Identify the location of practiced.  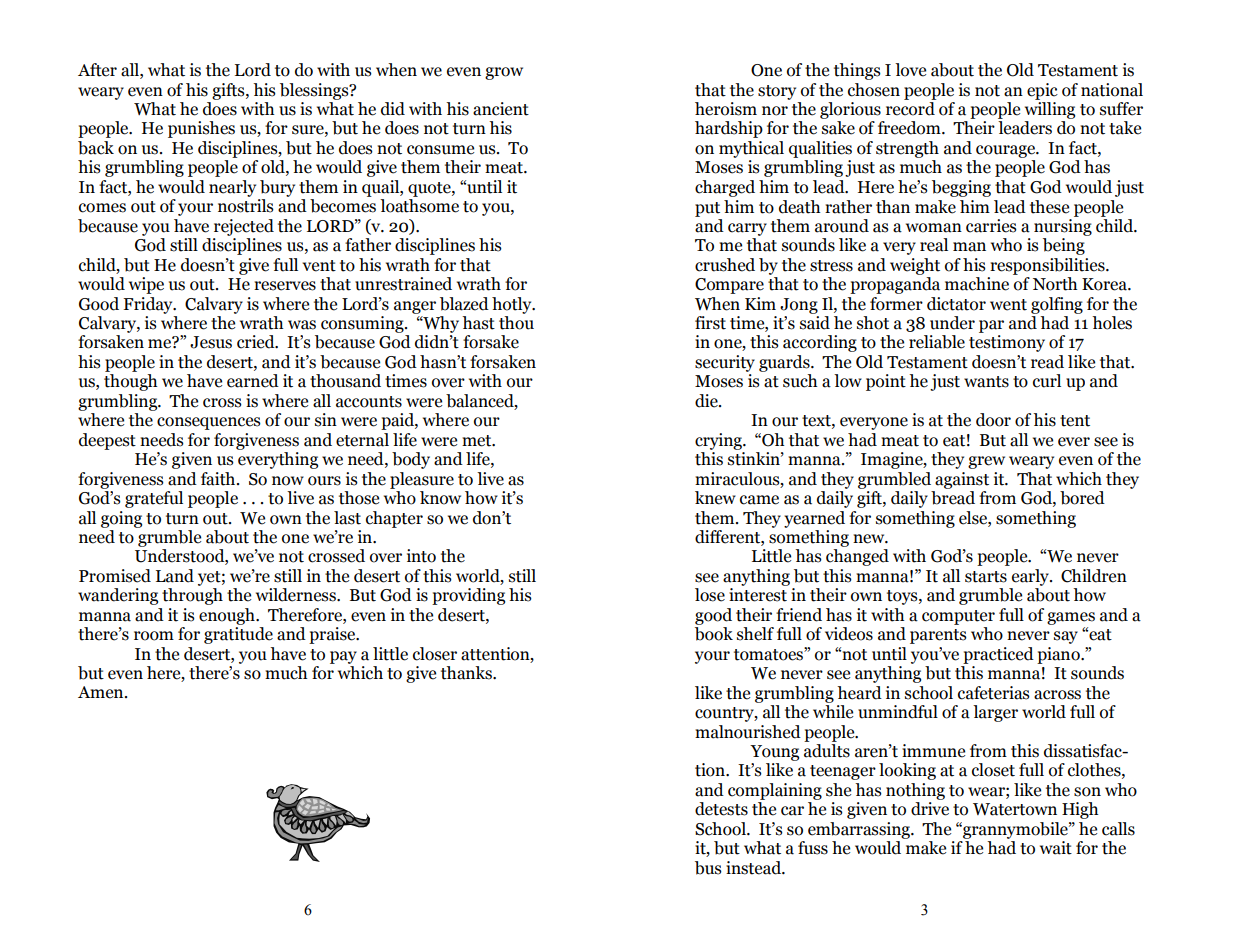
(998, 655).
